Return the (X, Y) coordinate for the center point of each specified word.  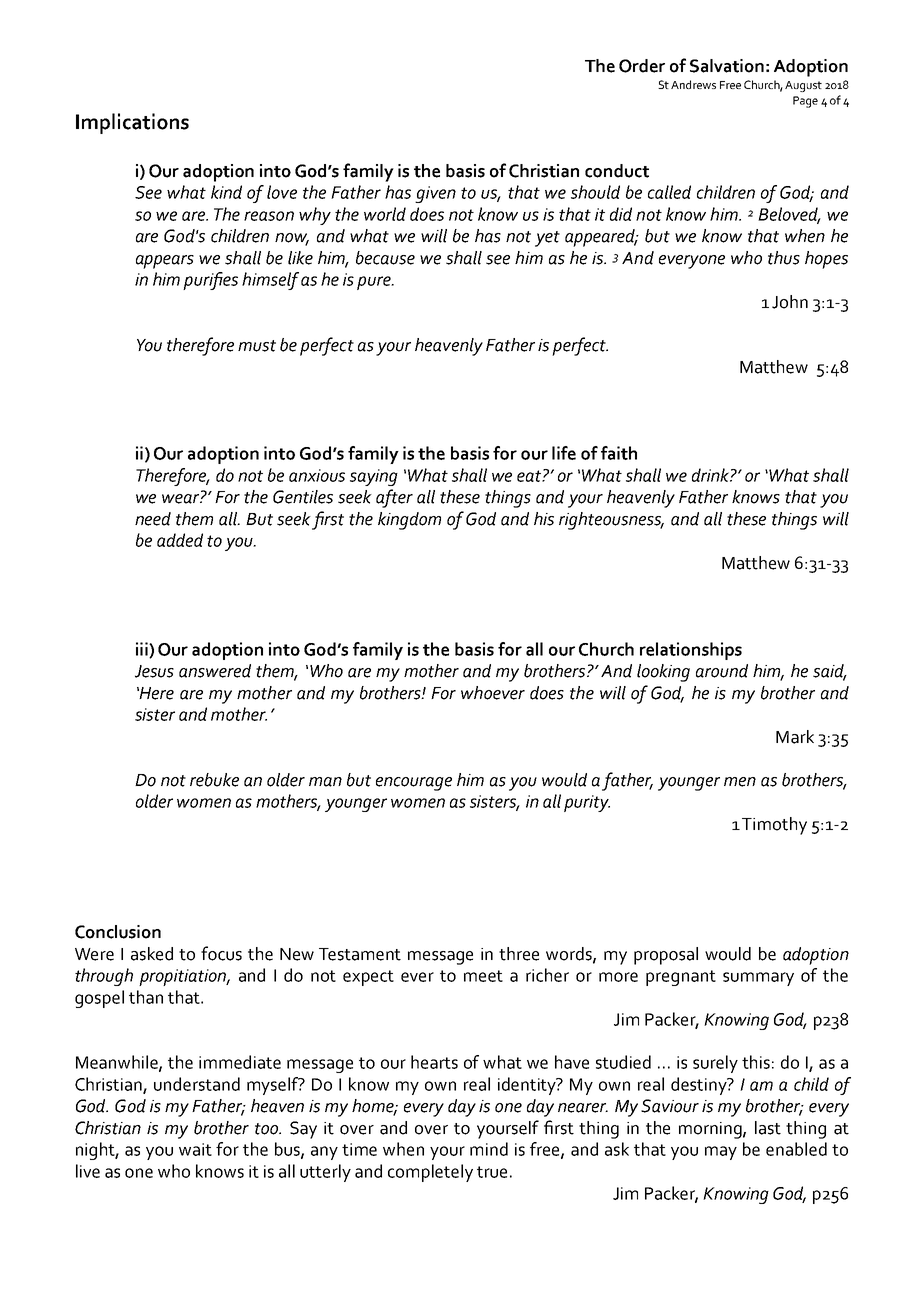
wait (195, 1149)
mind (489, 1149)
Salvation (727, 66)
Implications (132, 123)
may (721, 1153)
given (435, 194)
